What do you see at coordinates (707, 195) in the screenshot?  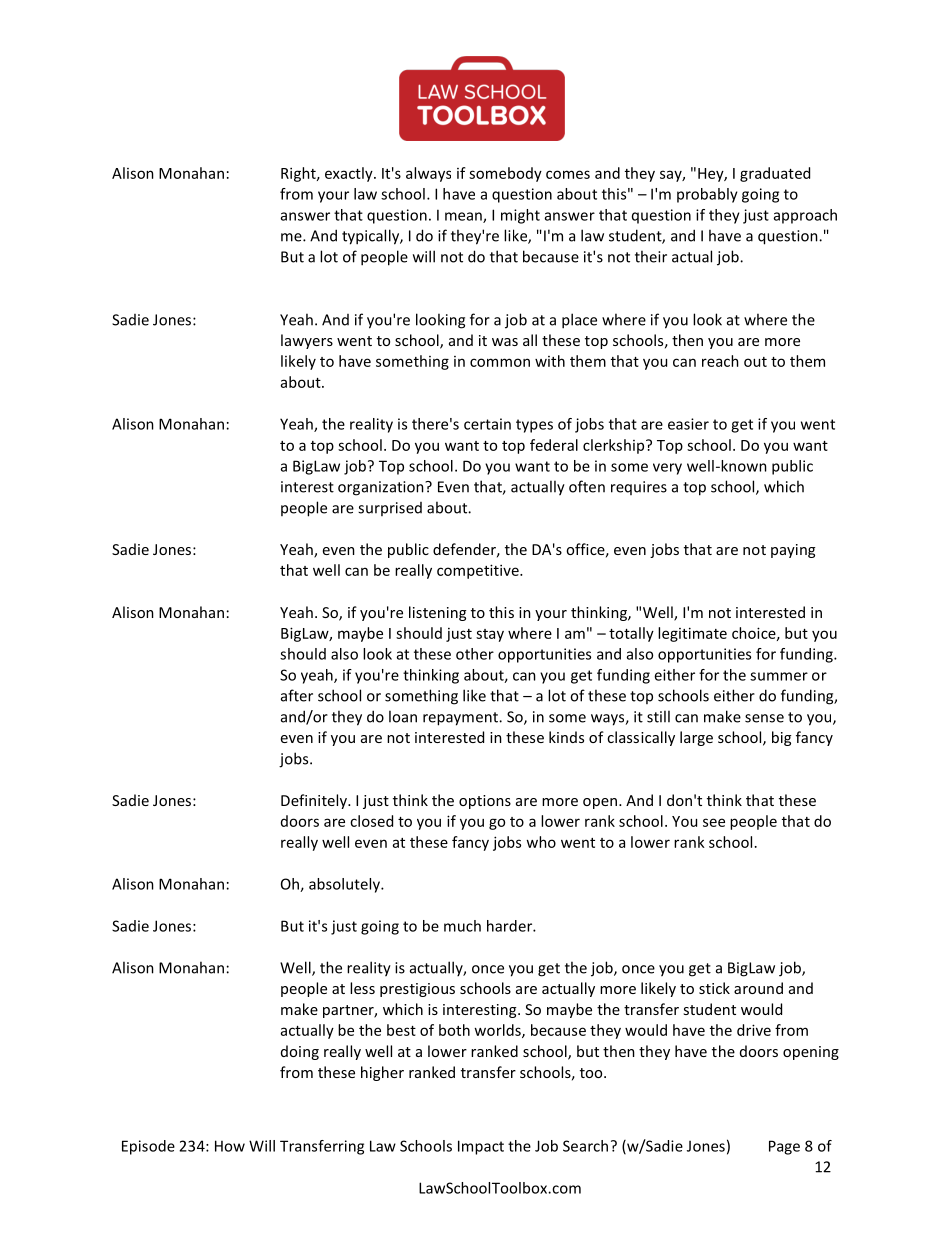 I see `probably` at bounding box center [707, 195].
